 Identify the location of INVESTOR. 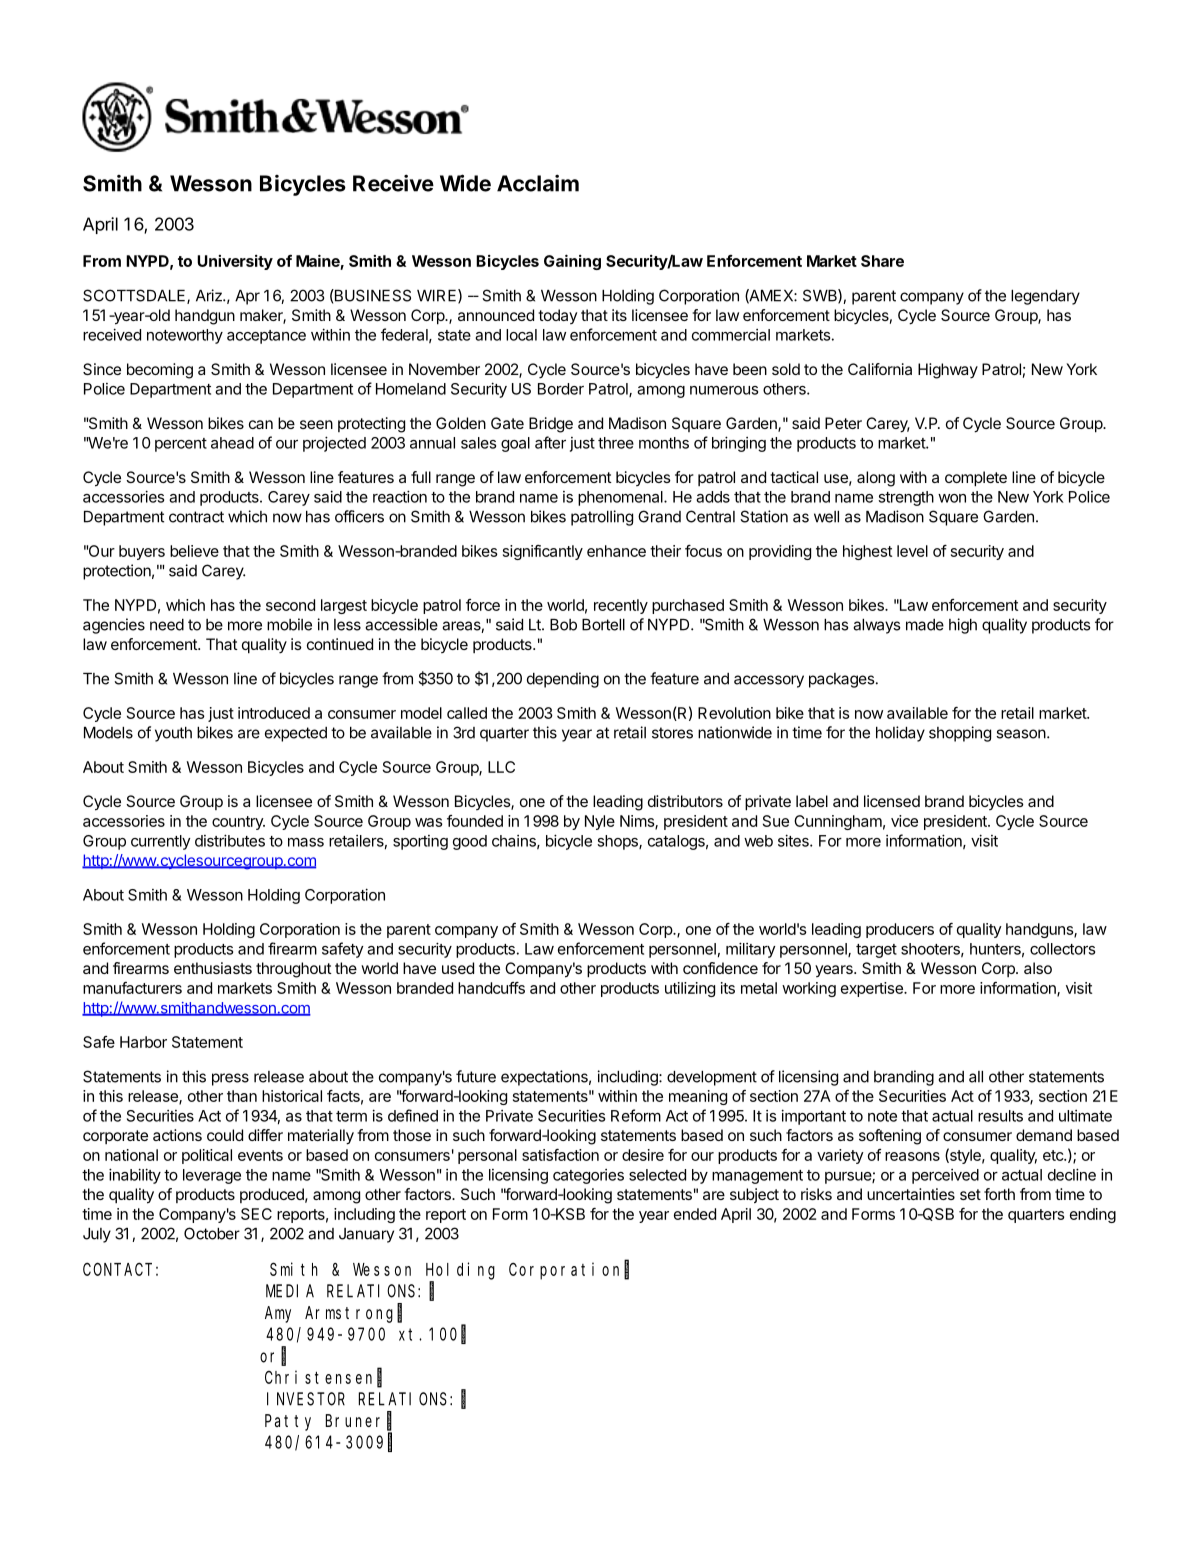
(306, 1399).
